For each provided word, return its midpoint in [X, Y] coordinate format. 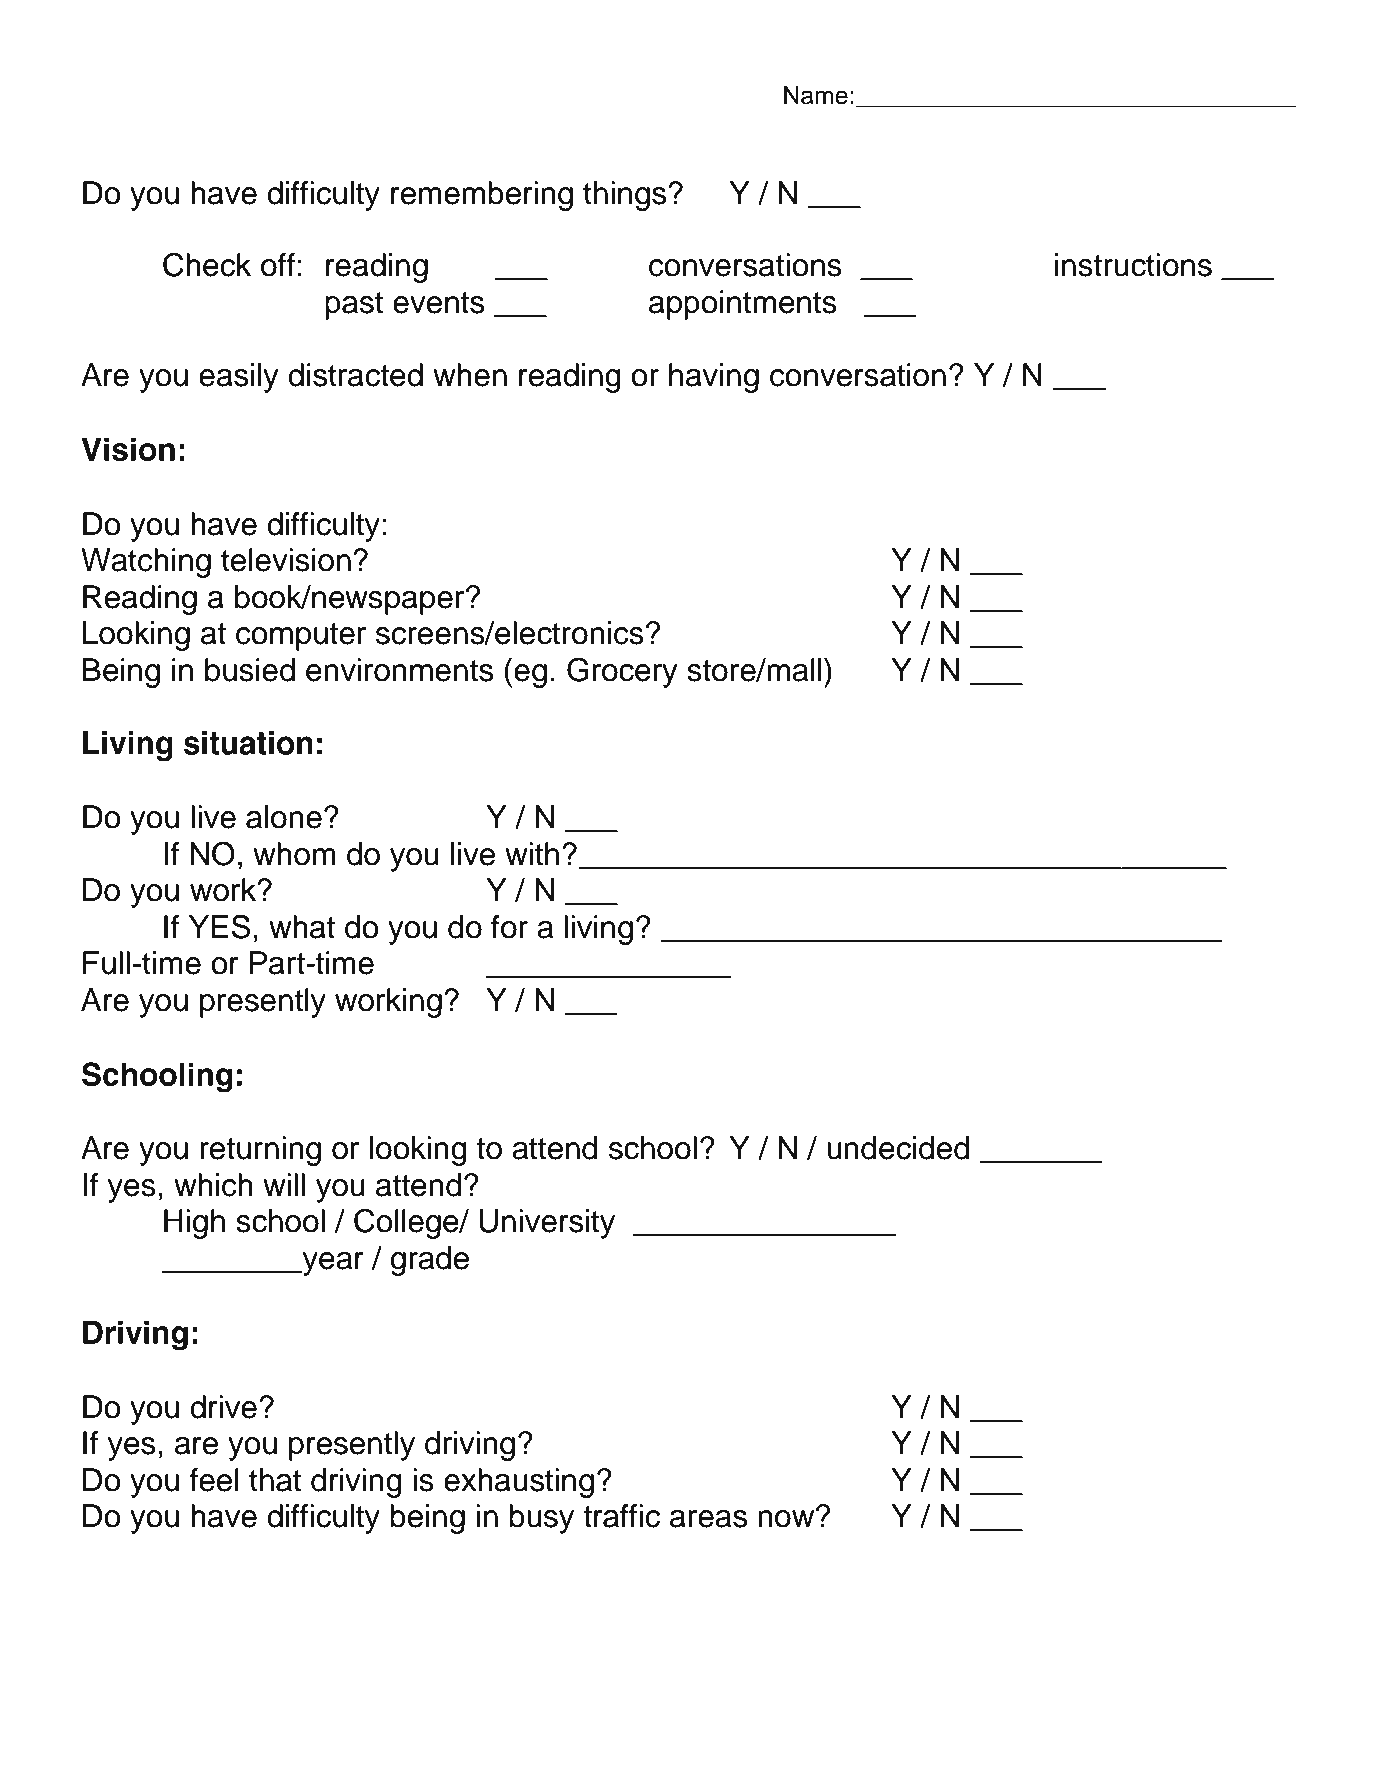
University [547, 1224]
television [286, 560]
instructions [1133, 265]
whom [294, 854]
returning [260, 1151]
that [275, 1480]
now [787, 1518]
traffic [621, 1516]
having [714, 378]
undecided [898, 1148]
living [598, 930]
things [626, 196]
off [278, 265]
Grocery [622, 672]
